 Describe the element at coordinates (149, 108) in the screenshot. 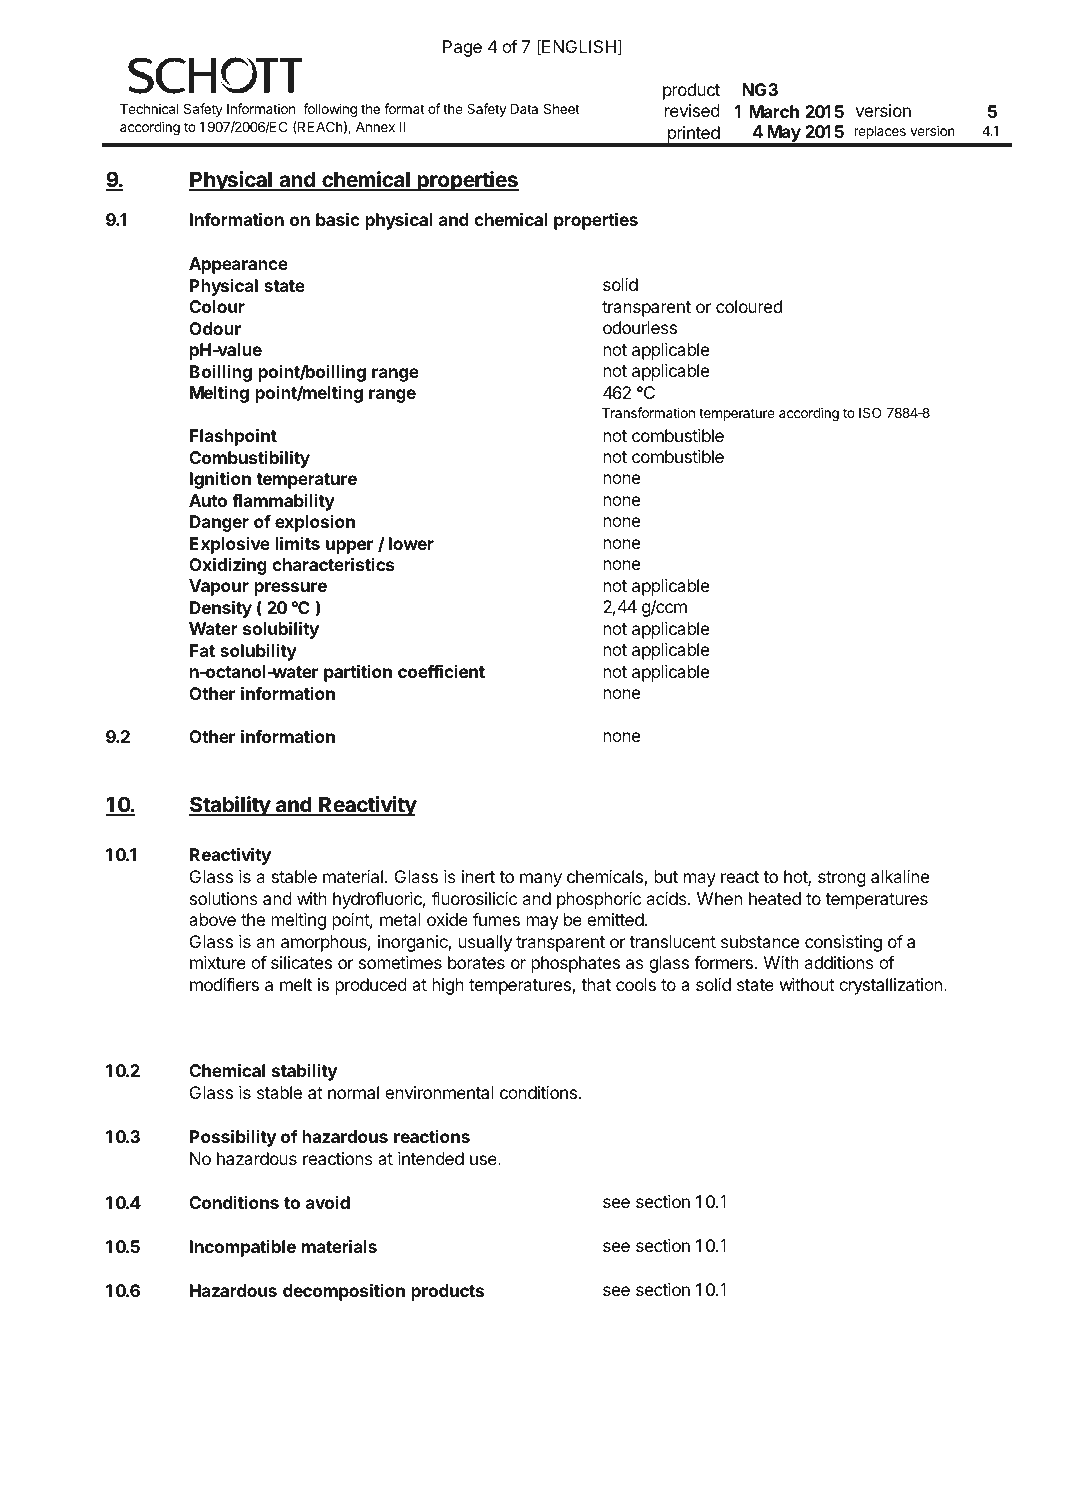

I see `Technical` at that location.
